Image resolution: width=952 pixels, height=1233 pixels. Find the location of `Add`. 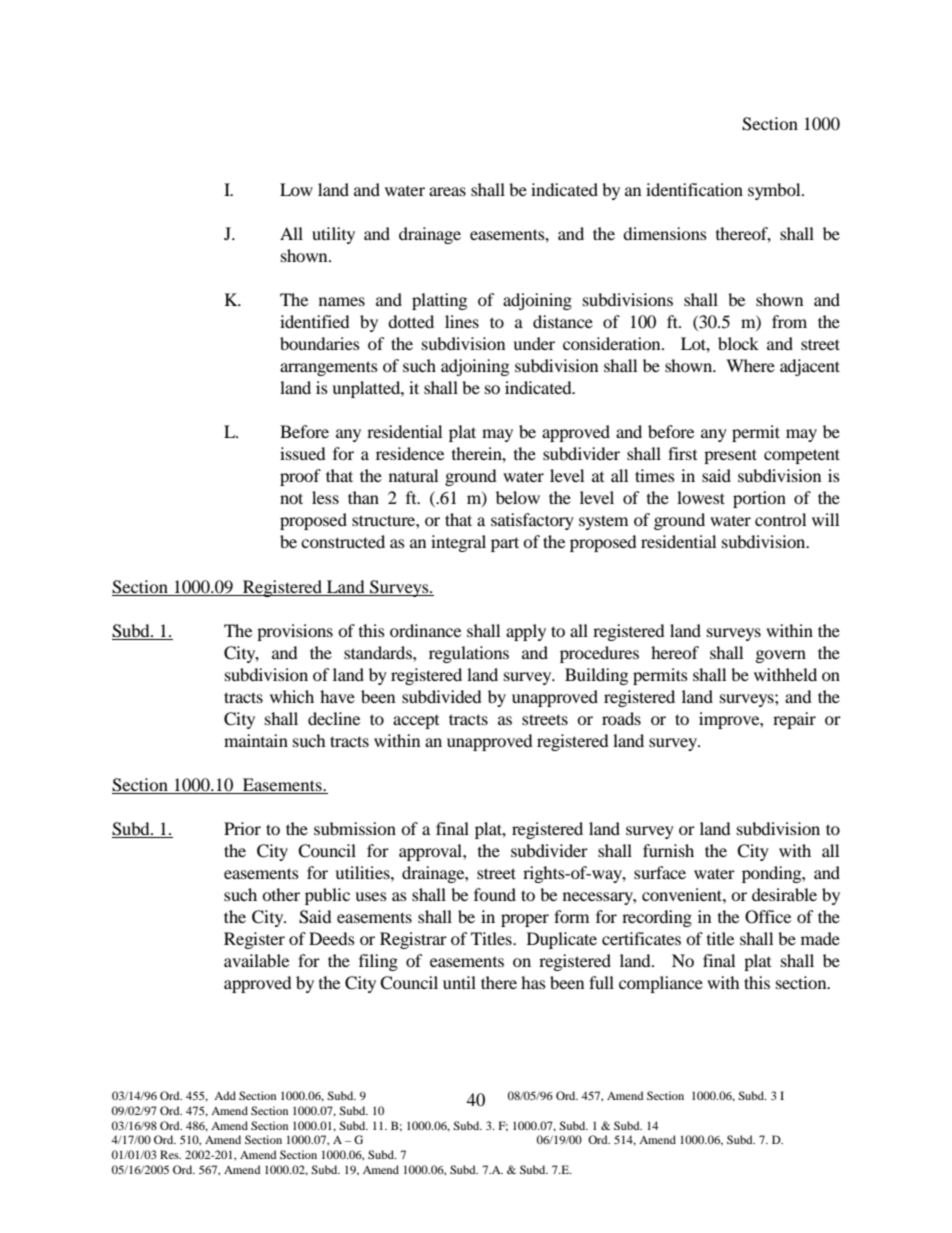

Add is located at coordinates (225, 1095).
